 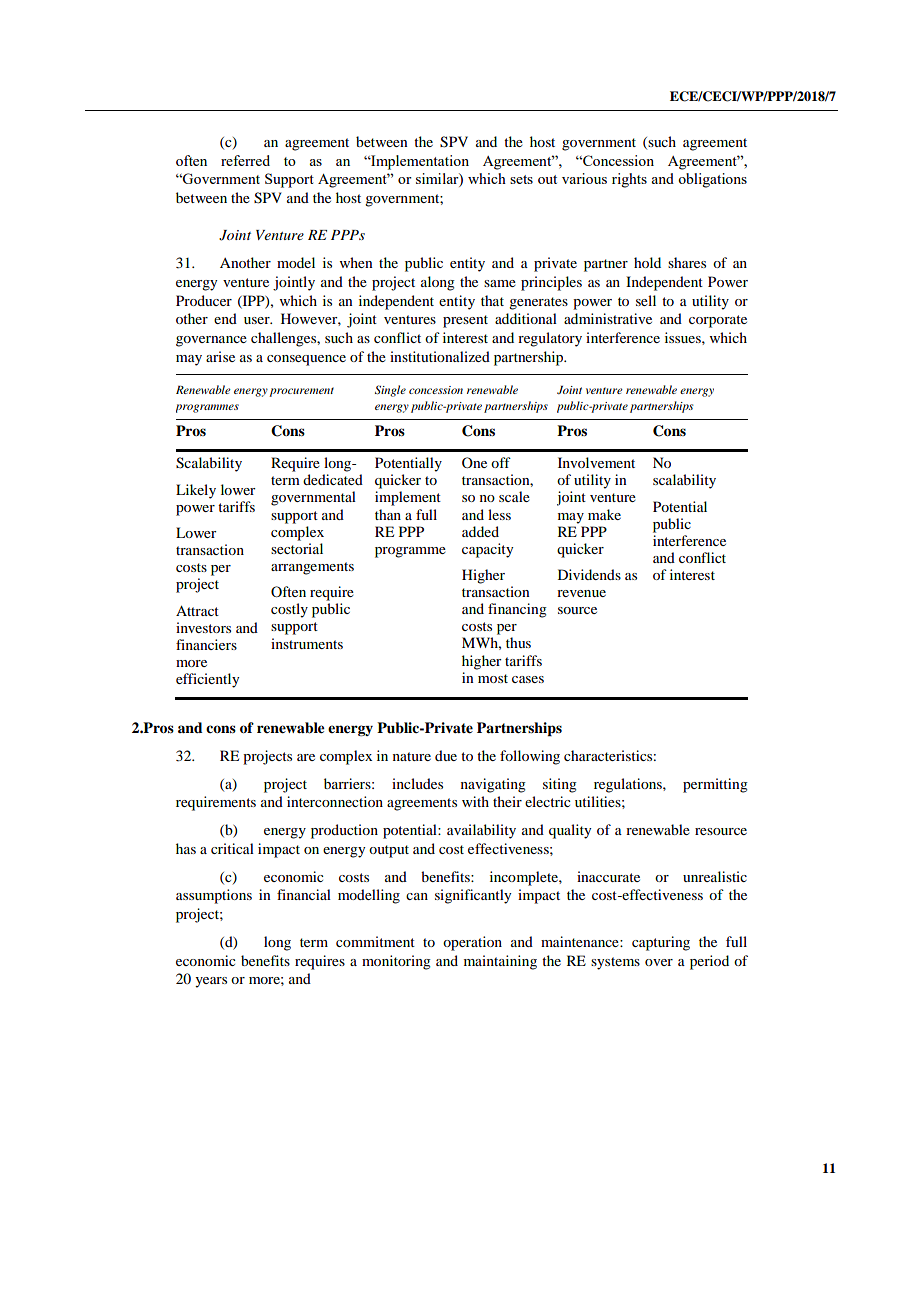 What do you see at coordinates (297, 548) in the screenshot?
I see `sectorial` at bounding box center [297, 548].
